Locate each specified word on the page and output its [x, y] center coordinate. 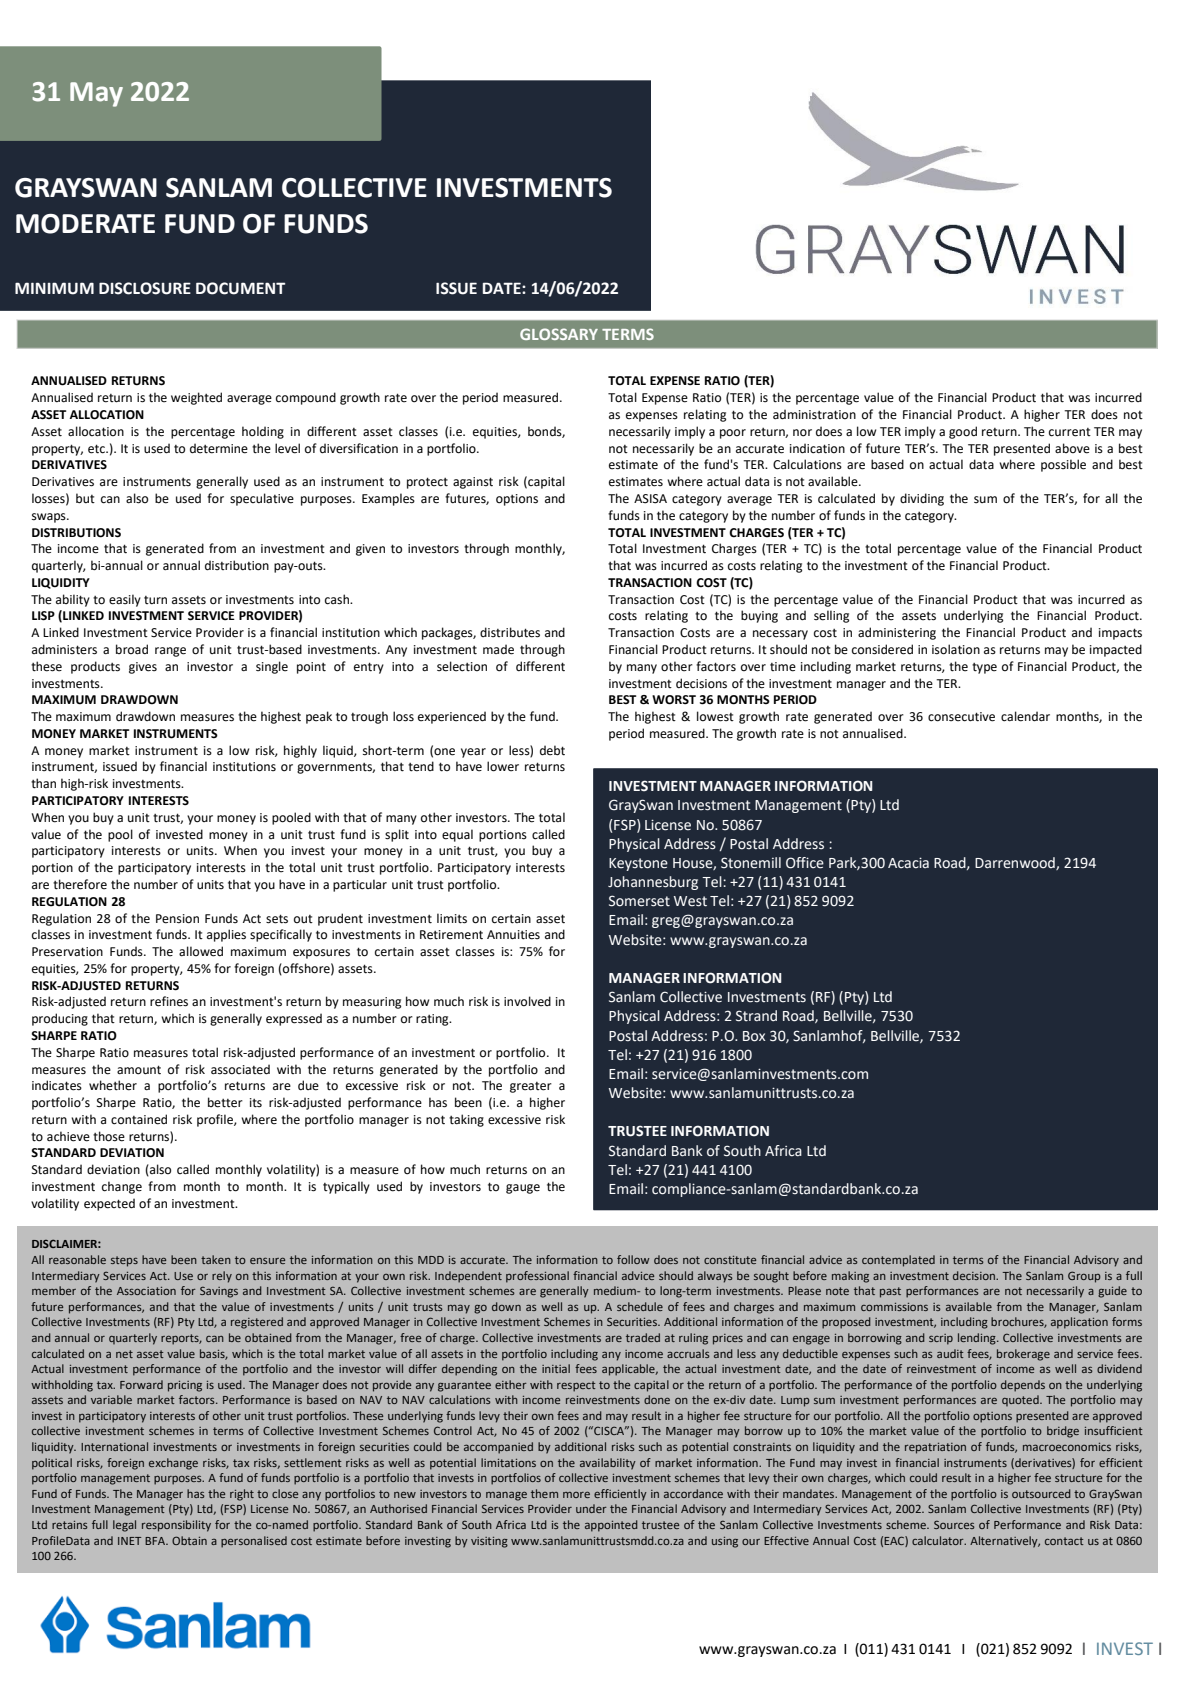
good [963, 432]
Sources [954, 1524]
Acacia [908, 862]
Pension [177, 919]
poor [733, 434]
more [576, 1495]
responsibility [176, 1526]
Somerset [639, 901]
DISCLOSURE [145, 288]
